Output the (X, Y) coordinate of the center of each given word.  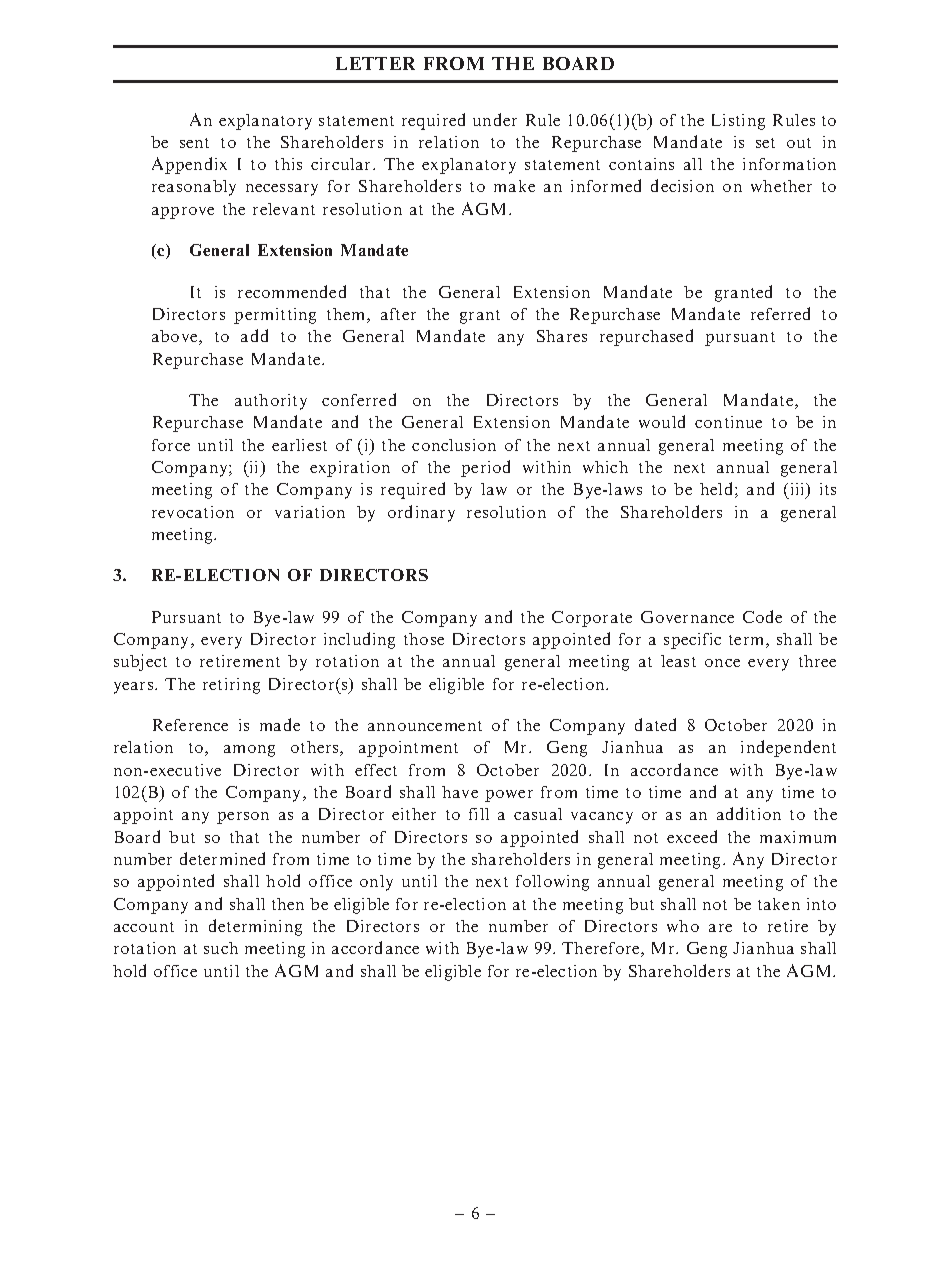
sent (194, 143)
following (552, 883)
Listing (738, 122)
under (495, 119)
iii (799, 490)
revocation (193, 512)
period (485, 468)
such (221, 948)
